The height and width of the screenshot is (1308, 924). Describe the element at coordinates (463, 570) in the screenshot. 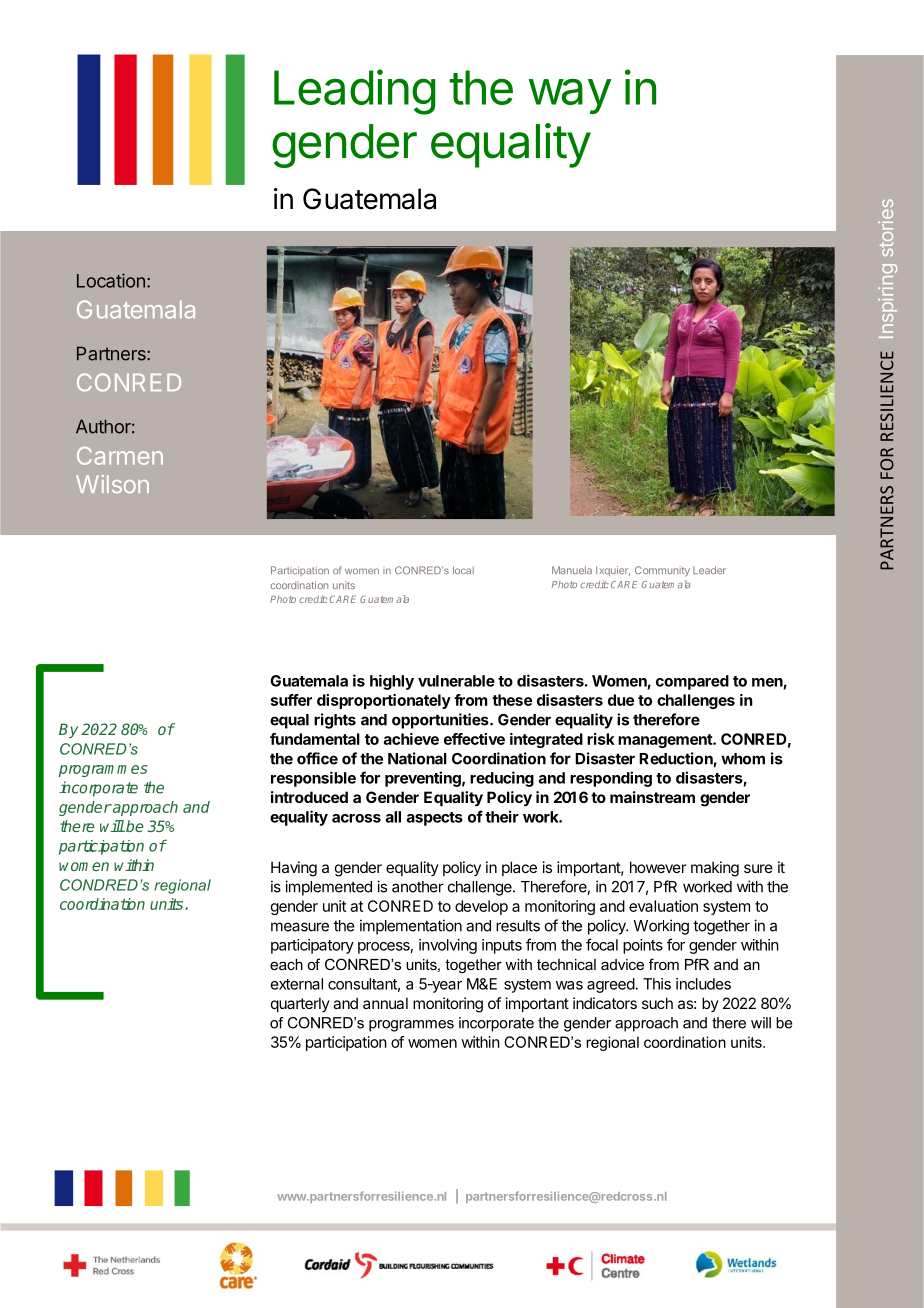

I see `local` at that location.
